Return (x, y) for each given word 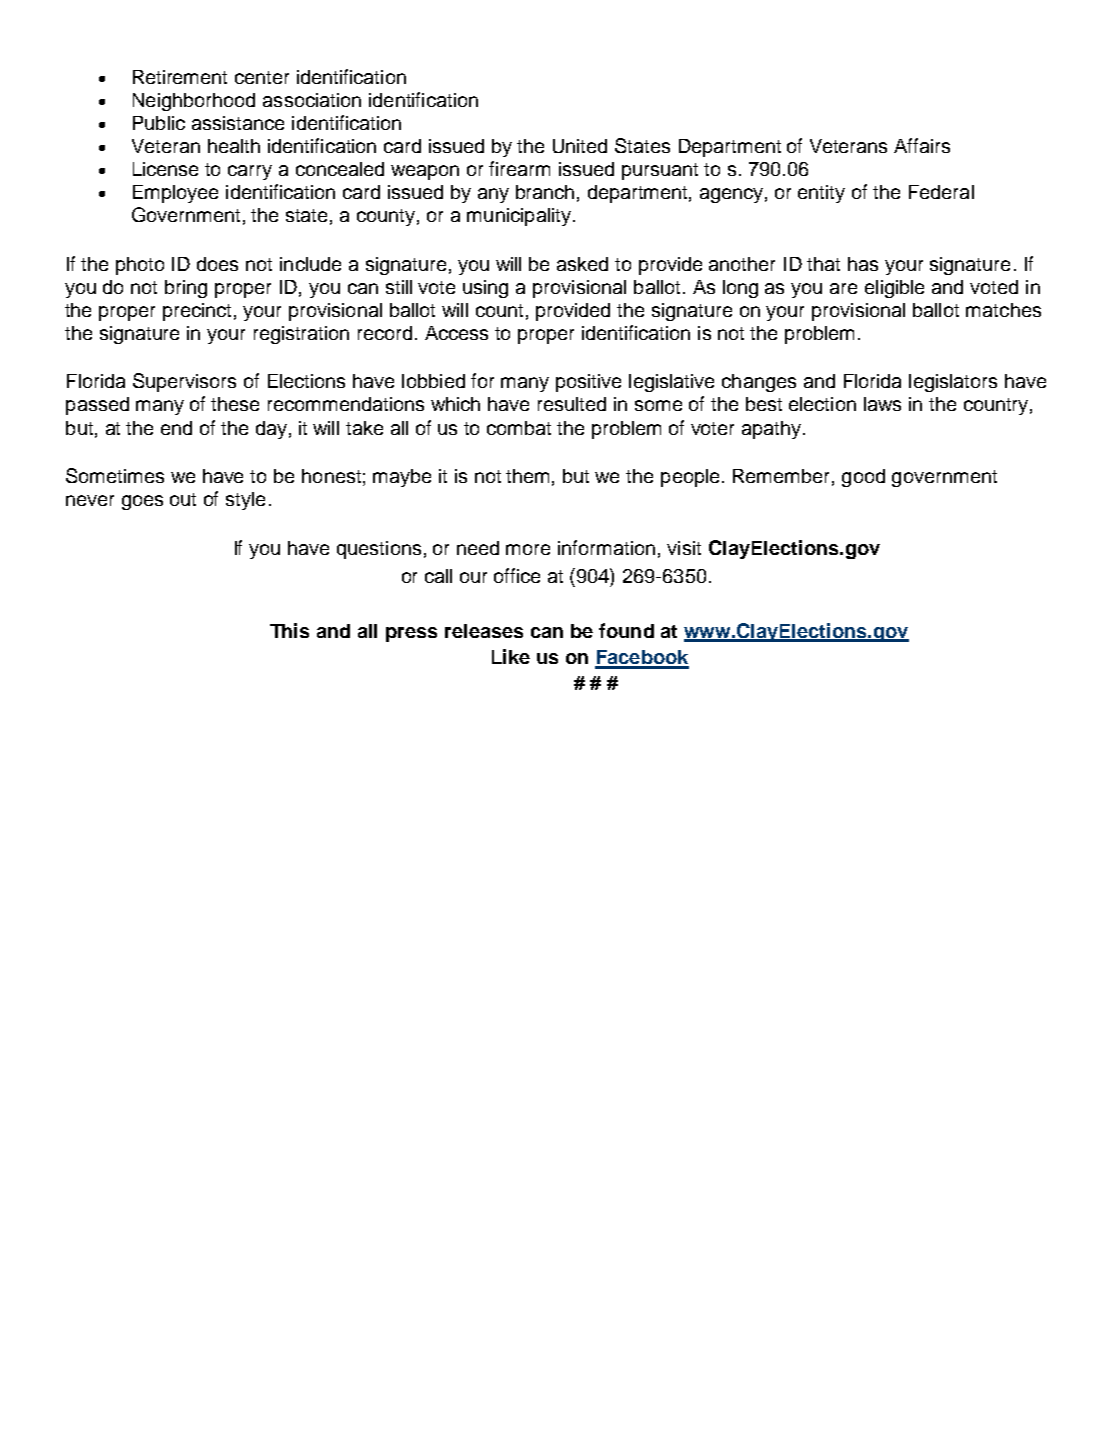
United (580, 146)
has (863, 264)
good (863, 478)
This (289, 630)
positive (588, 383)
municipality (519, 217)
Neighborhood (194, 102)
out (183, 499)
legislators (953, 383)
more (528, 549)
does (217, 264)
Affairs (922, 145)
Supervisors (184, 382)
